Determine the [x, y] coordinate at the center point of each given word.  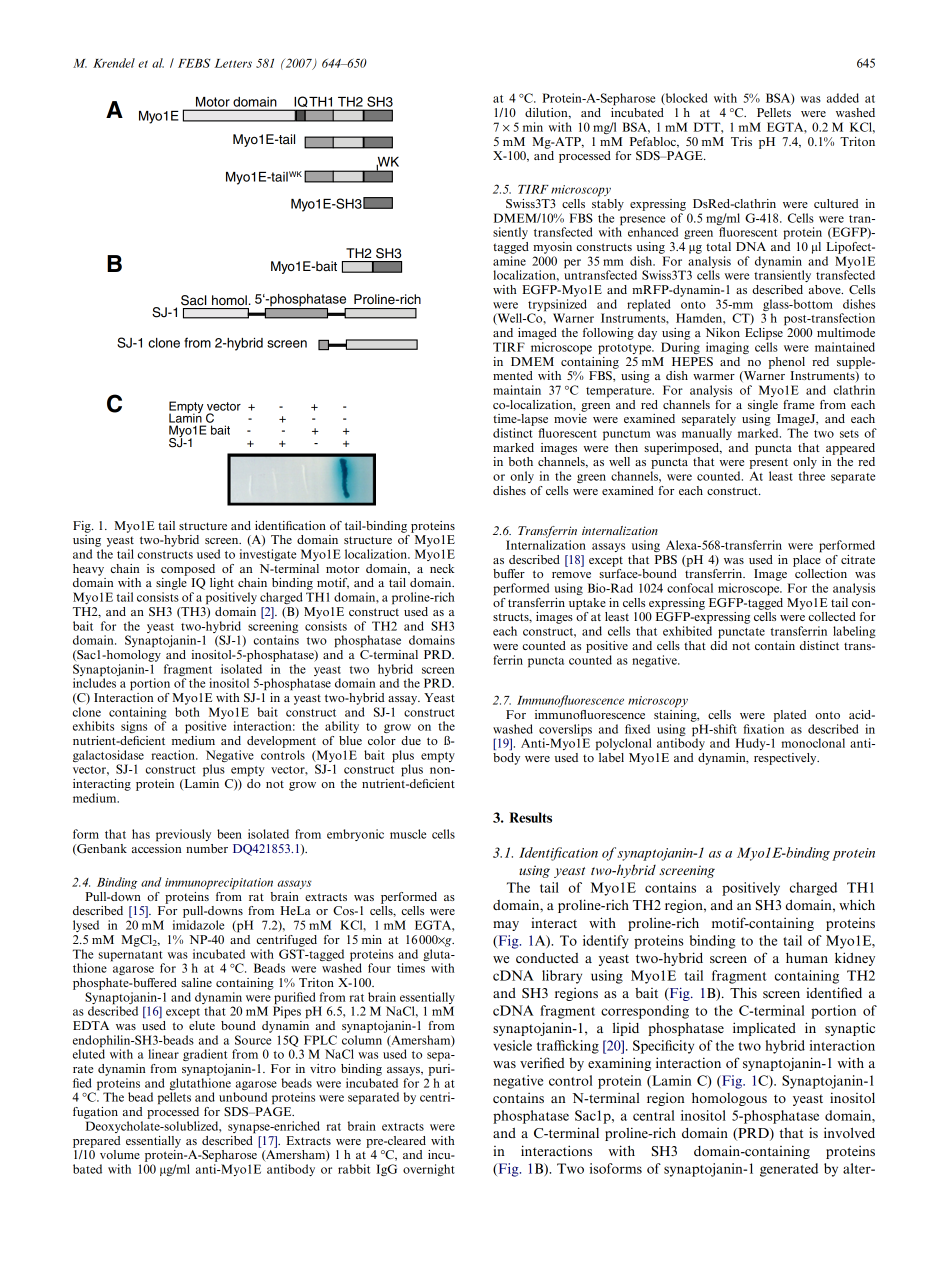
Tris [741, 141]
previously [183, 835]
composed [188, 570]
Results [530, 817]
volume [120, 1154]
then [626, 447]
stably [608, 203]
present [768, 463]
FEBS [194, 63]
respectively [786, 759]
